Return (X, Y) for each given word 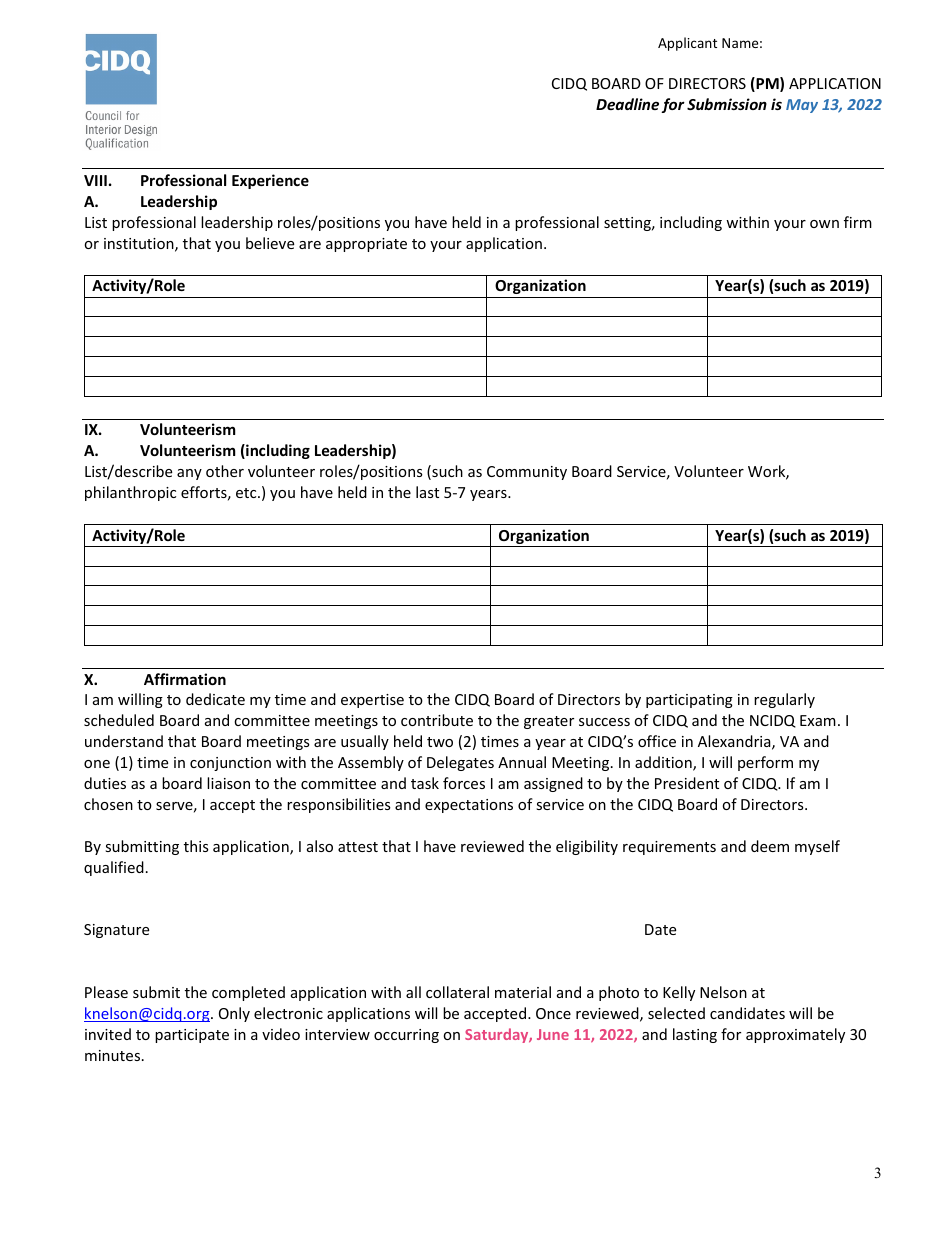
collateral (457, 992)
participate (192, 1036)
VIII (95, 180)
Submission (727, 104)
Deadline (627, 104)
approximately (795, 1035)
